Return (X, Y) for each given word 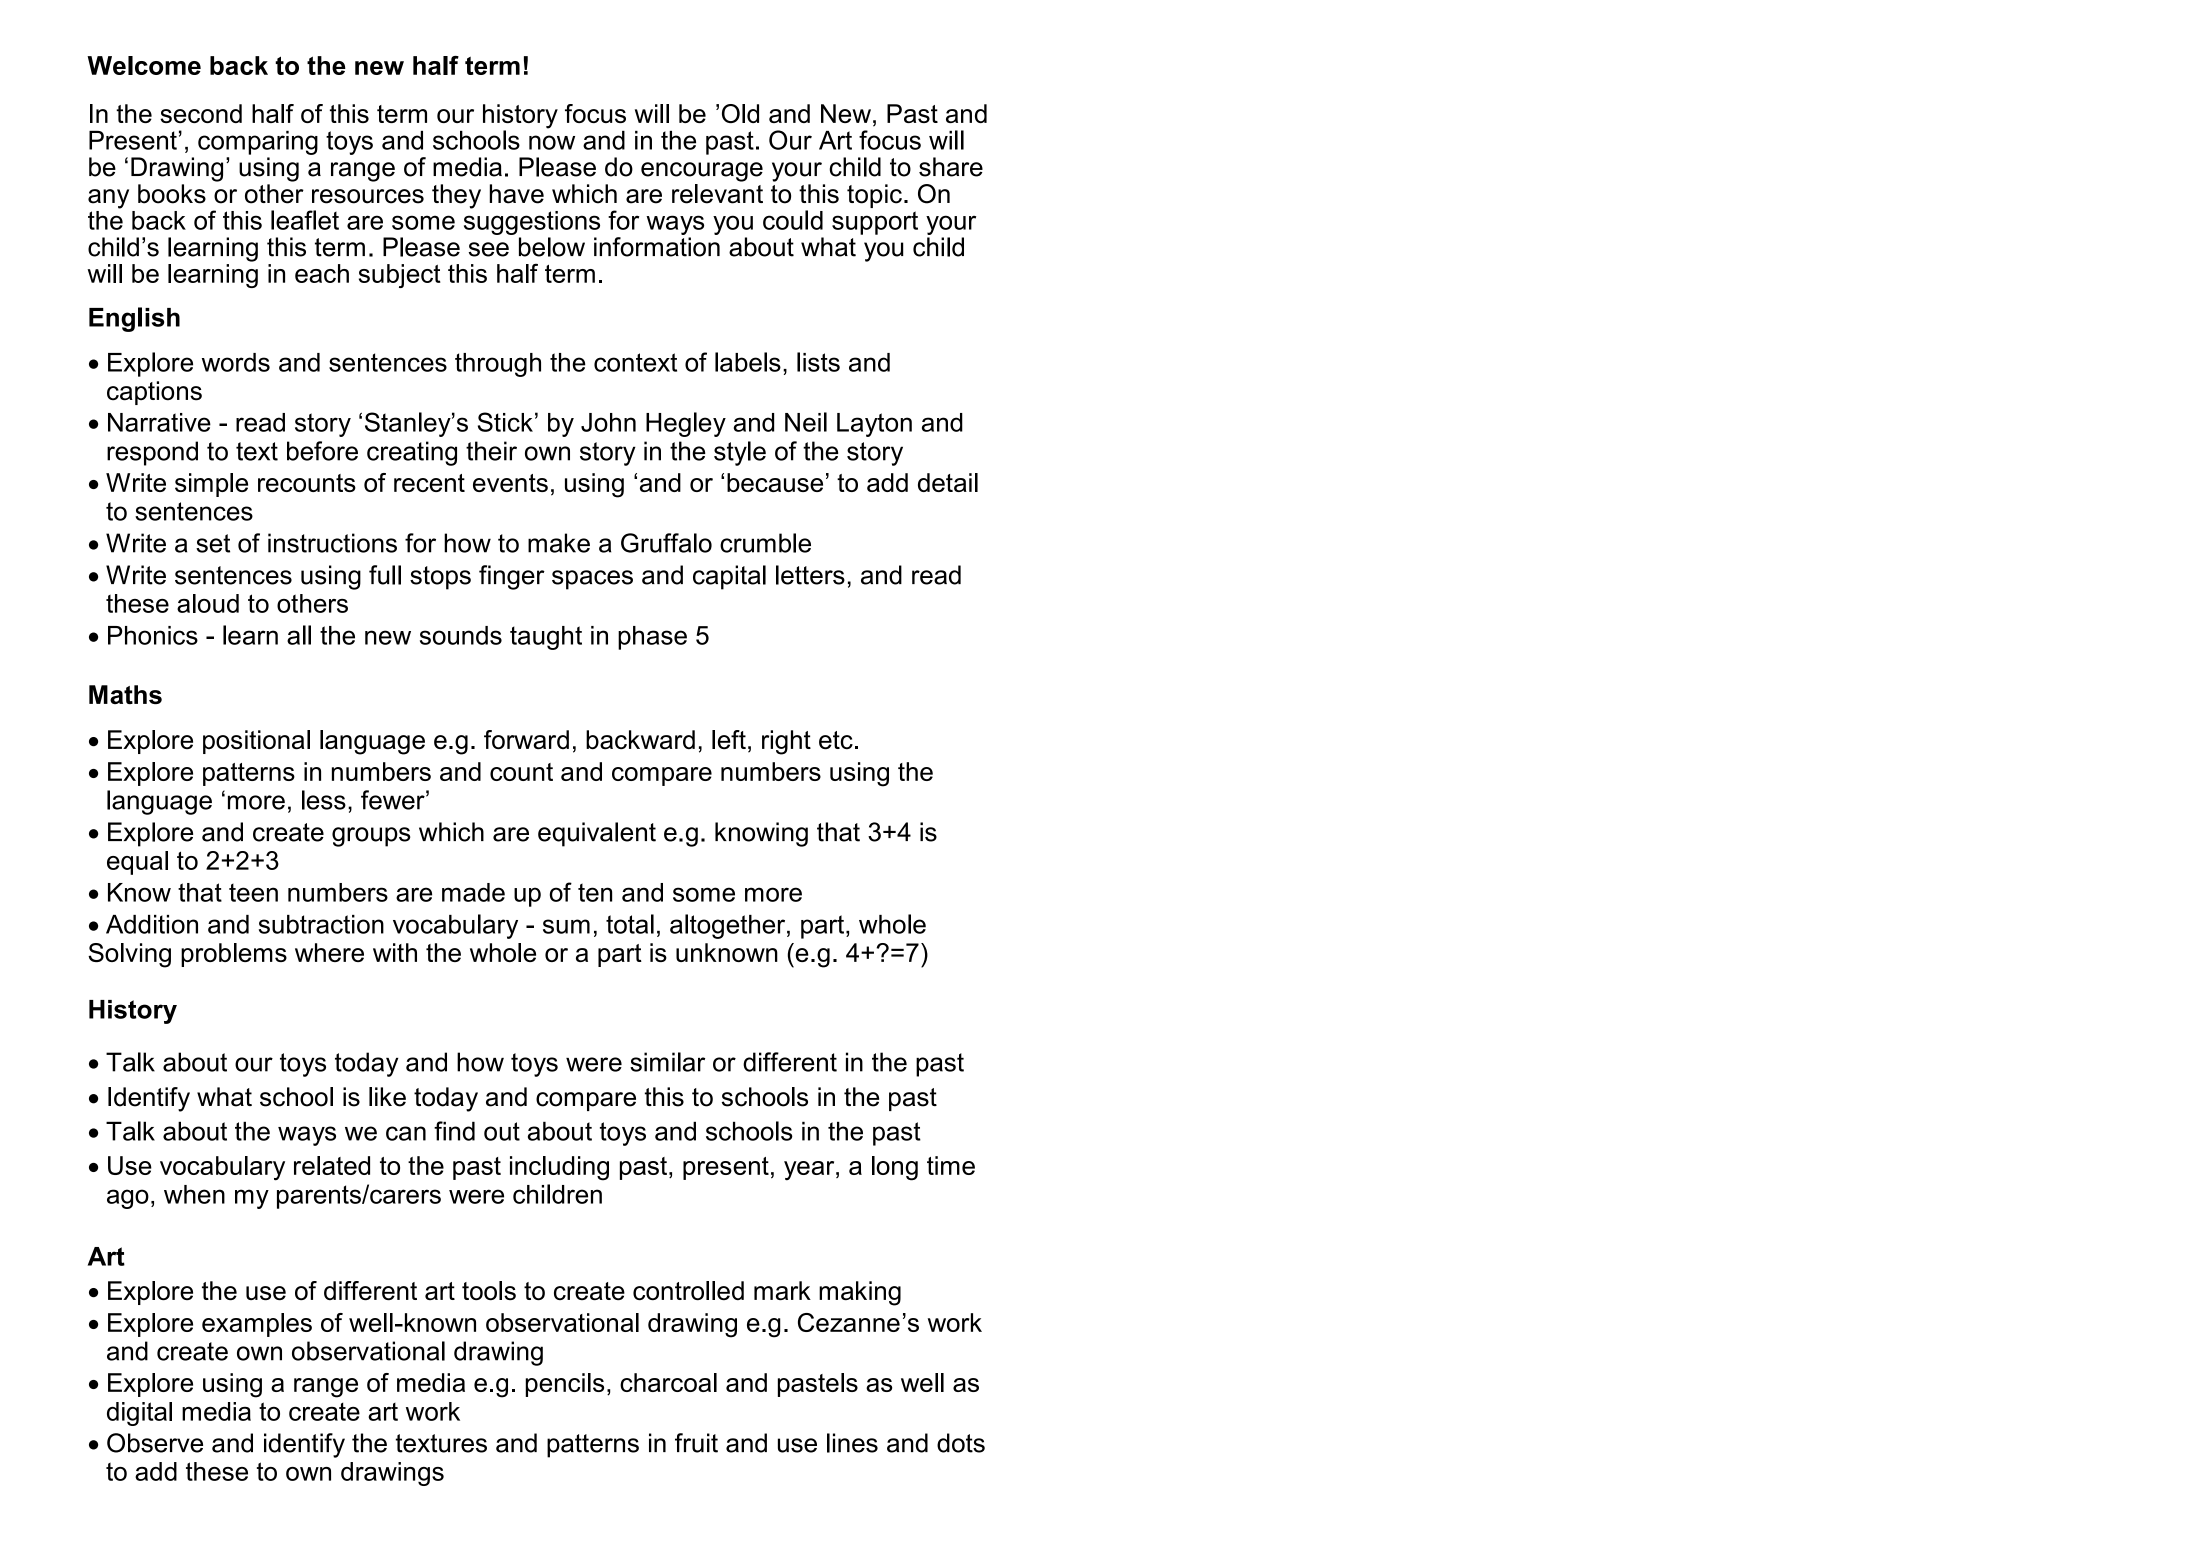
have (517, 194)
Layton (874, 425)
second (201, 113)
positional (256, 742)
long (895, 1168)
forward (526, 740)
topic (874, 196)
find (454, 1131)
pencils (564, 1385)
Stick (505, 422)
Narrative (159, 422)
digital (139, 1414)
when (194, 1194)
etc (836, 740)
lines (852, 1443)
